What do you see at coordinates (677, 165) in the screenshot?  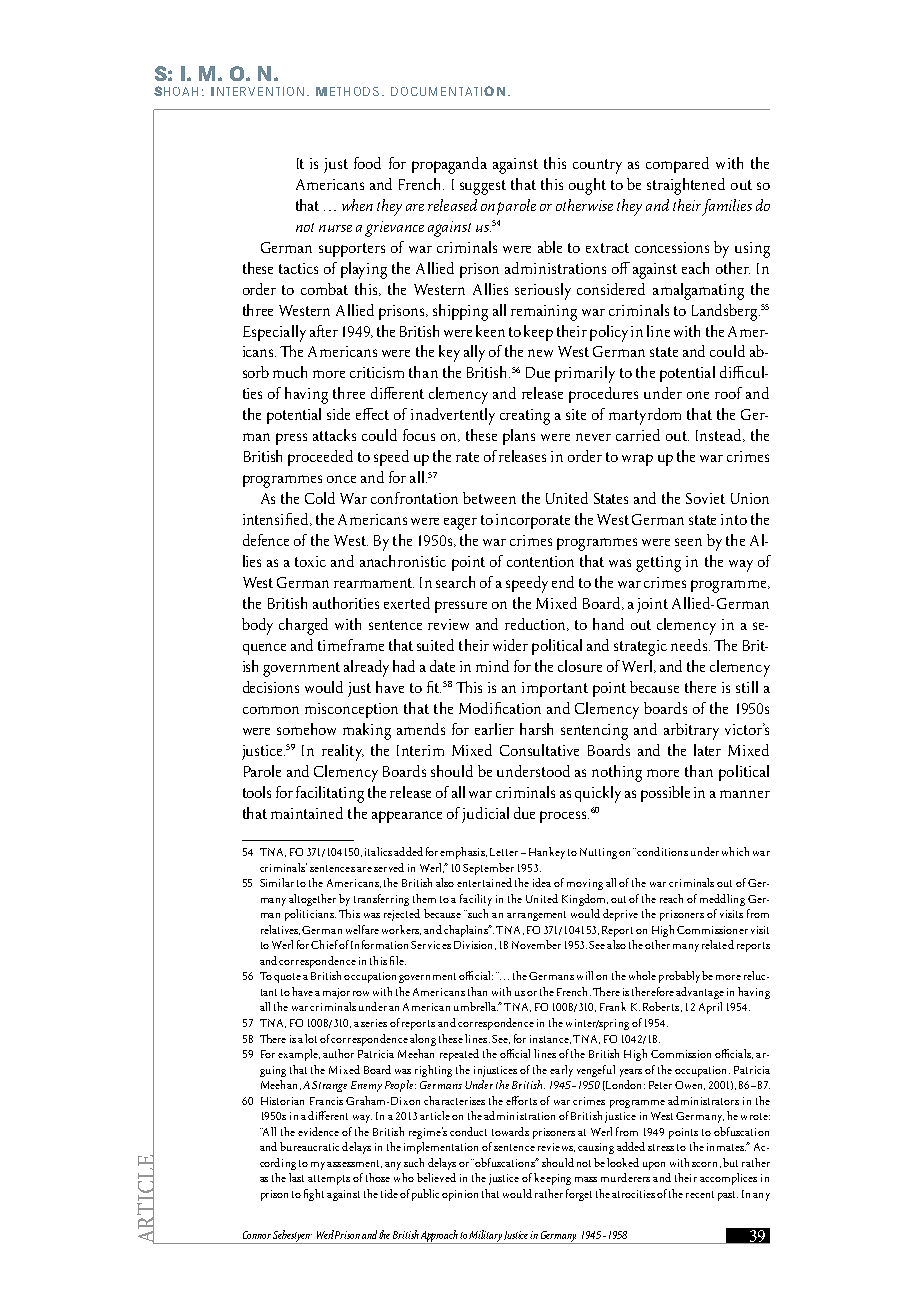 I see `compared` at bounding box center [677, 165].
